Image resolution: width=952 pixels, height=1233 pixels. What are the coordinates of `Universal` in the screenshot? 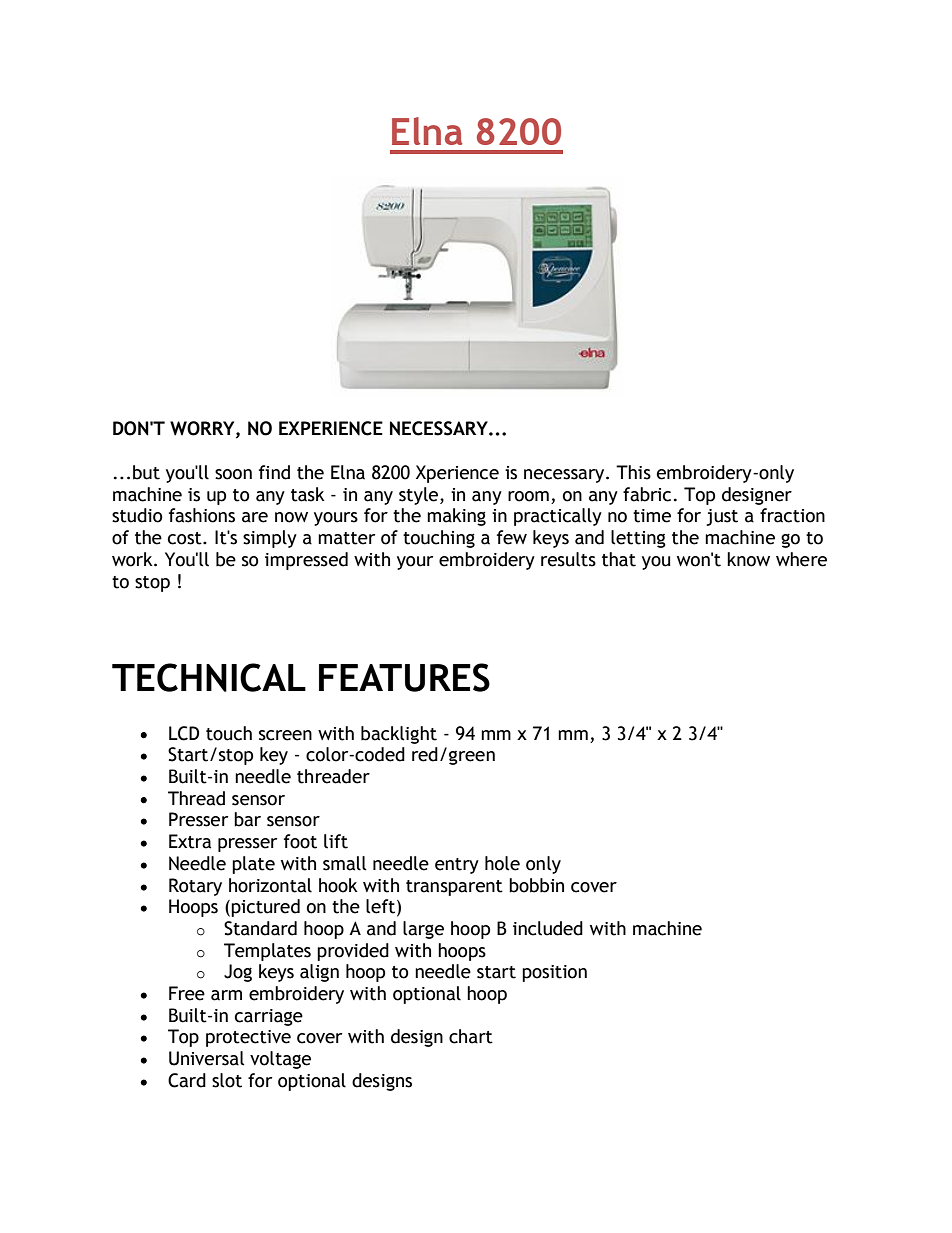 It's located at (207, 1058).
